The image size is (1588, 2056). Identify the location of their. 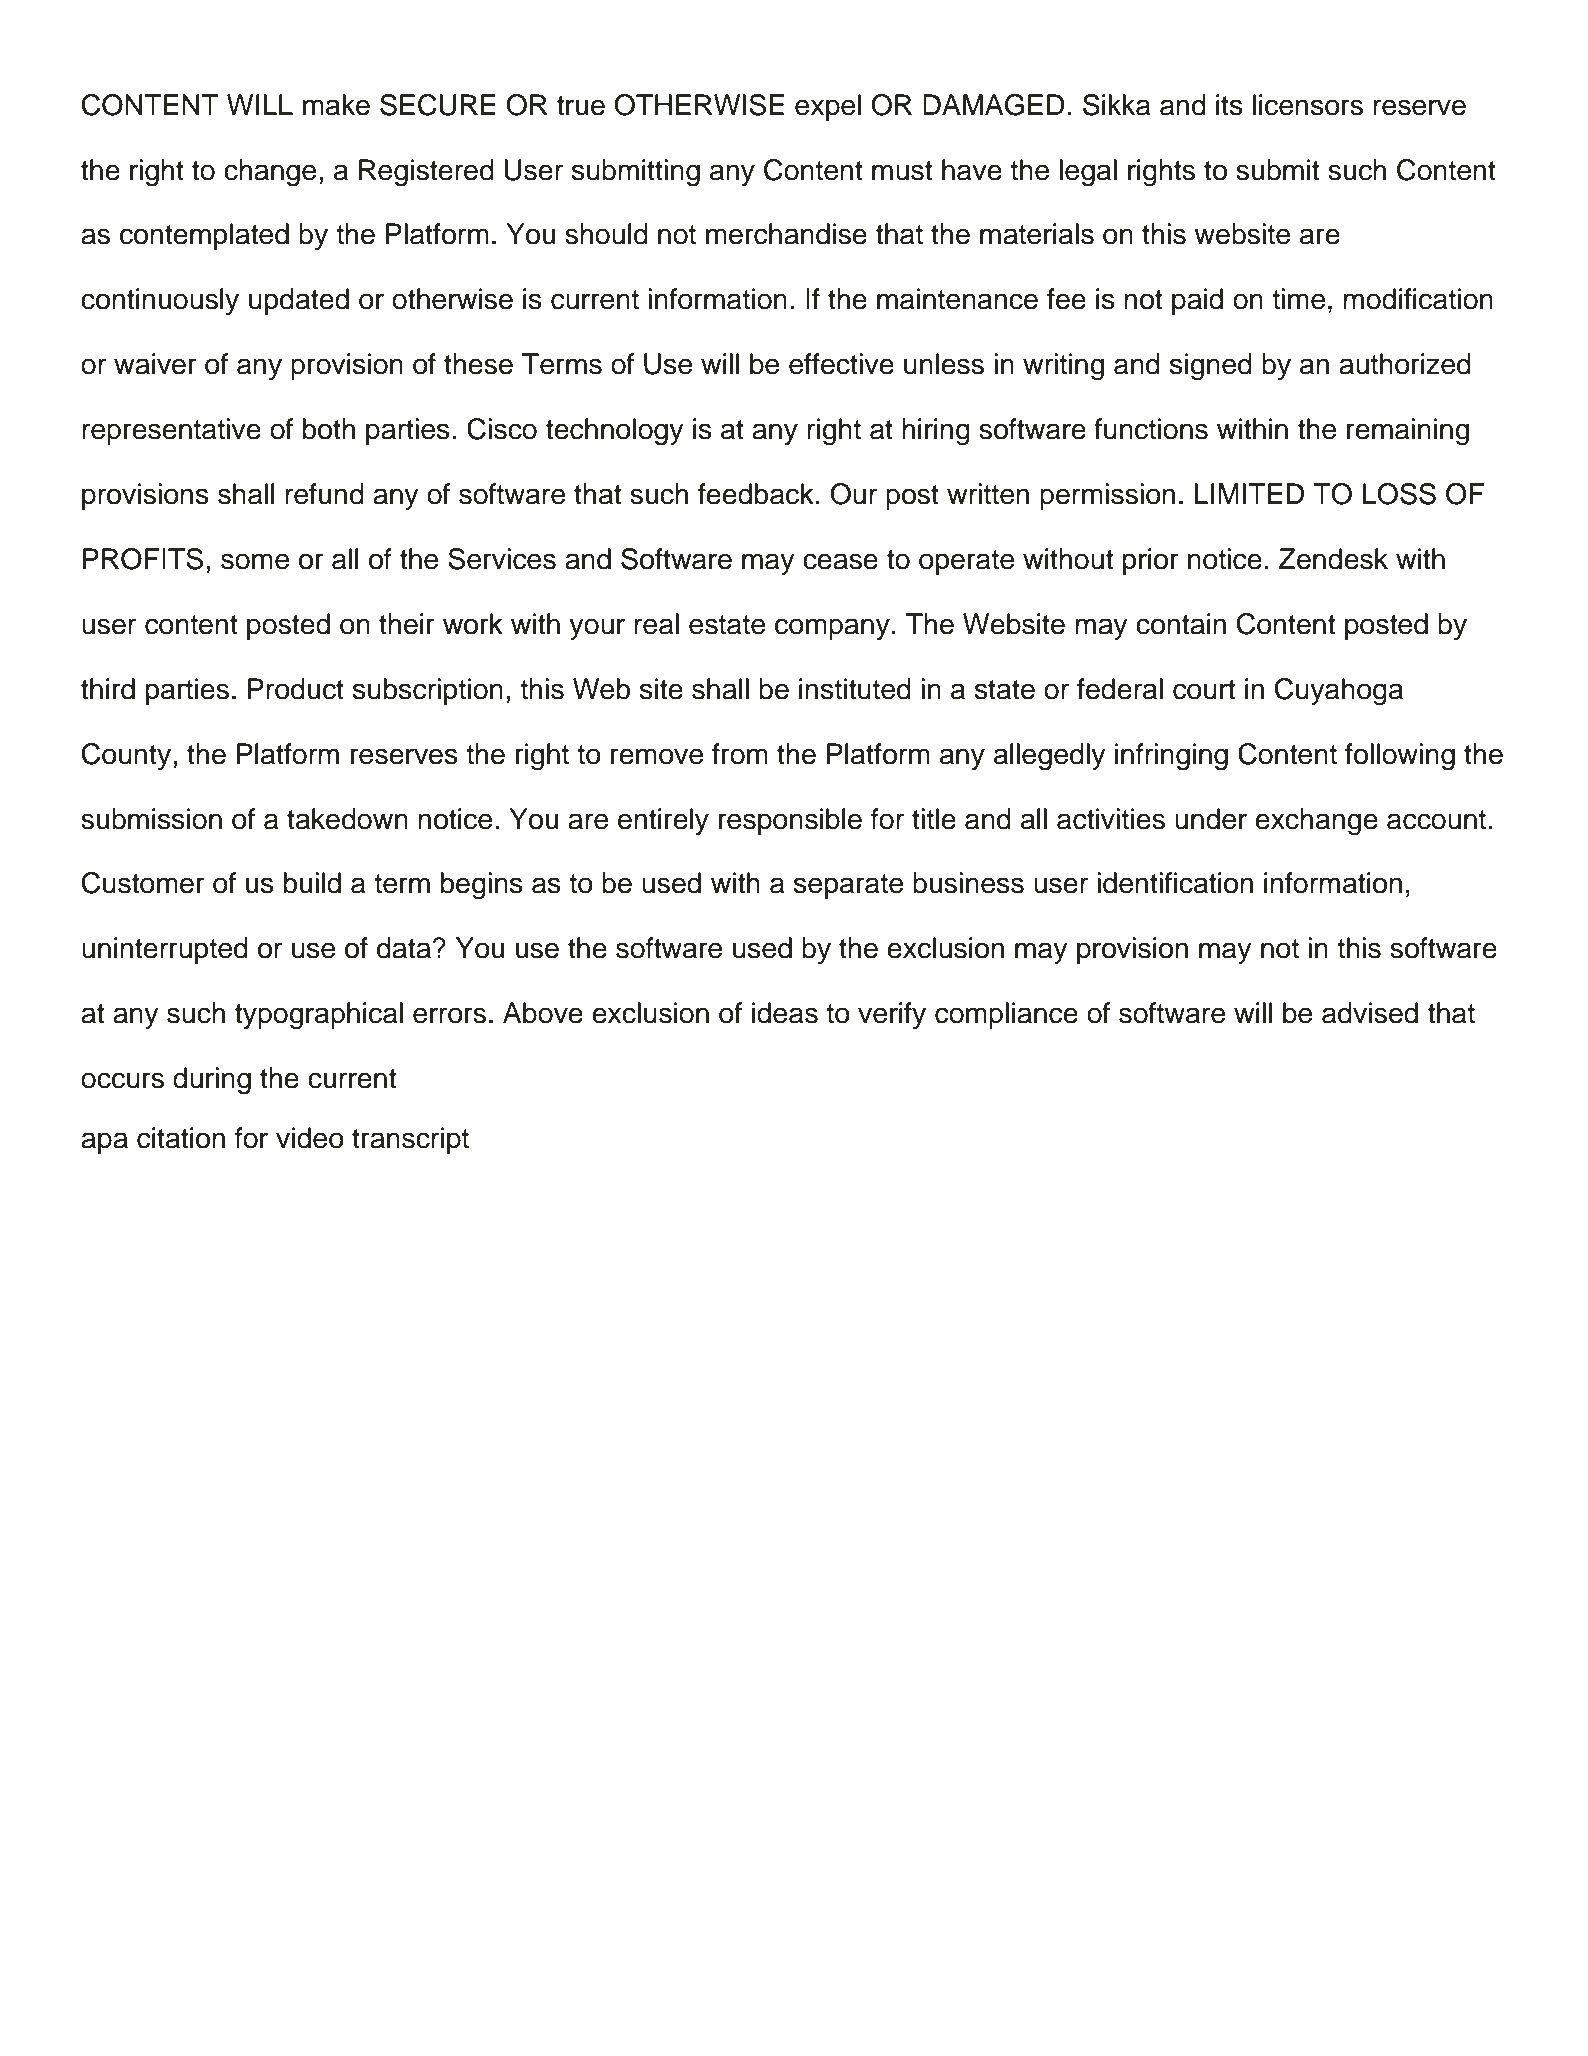
(407, 624).
